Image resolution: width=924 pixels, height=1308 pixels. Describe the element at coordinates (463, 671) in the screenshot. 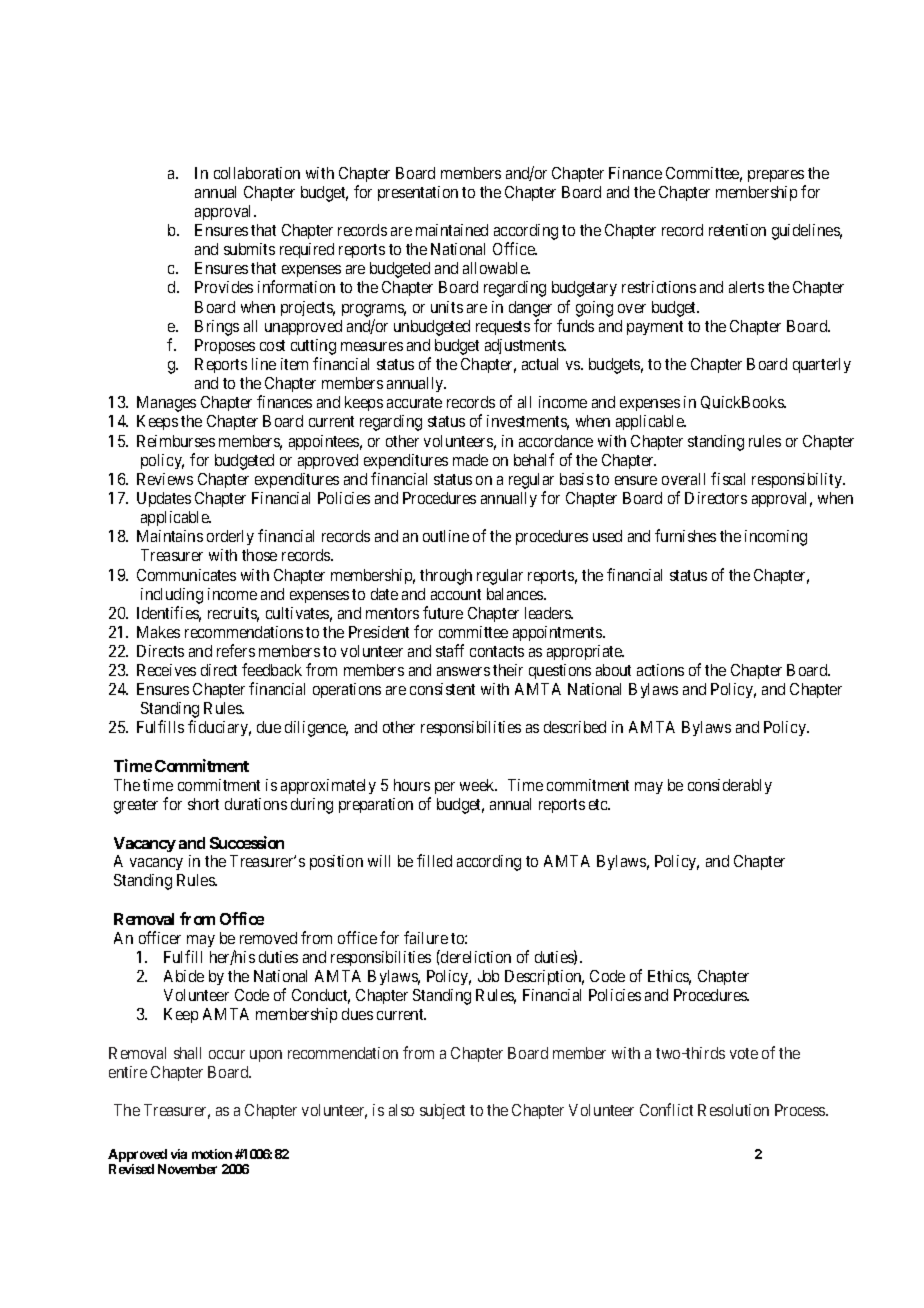

I see `answers` at that location.
